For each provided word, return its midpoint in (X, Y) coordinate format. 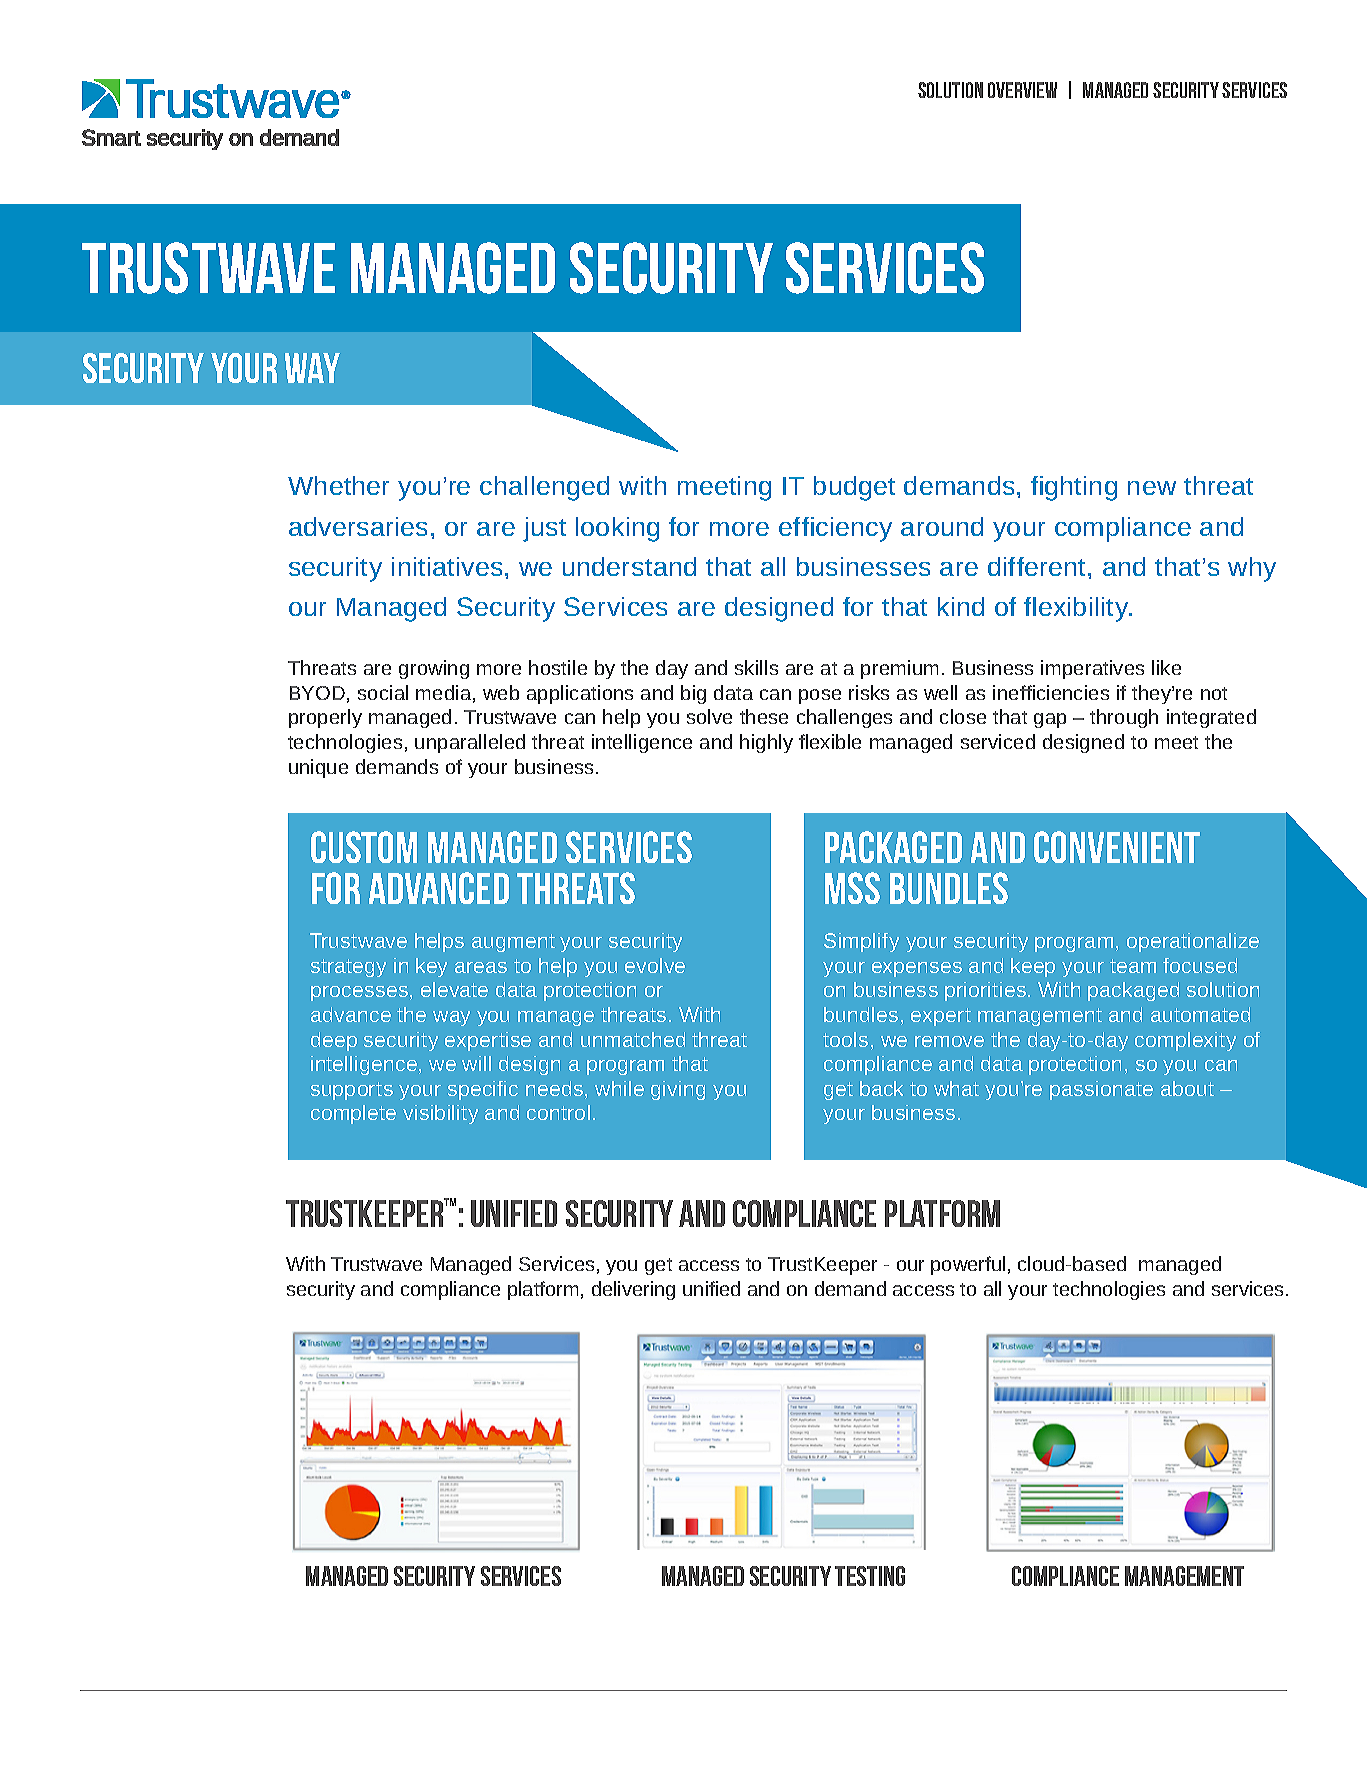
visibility (440, 1114)
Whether (338, 485)
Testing (870, 1576)
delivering (633, 1290)
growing (434, 669)
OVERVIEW (1022, 90)
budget (854, 488)
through (1124, 718)
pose (820, 696)
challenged (544, 488)
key (431, 967)
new (1152, 488)
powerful (968, 1265)
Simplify (861, 942)
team (1133, 966)
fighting (1074, 488)
